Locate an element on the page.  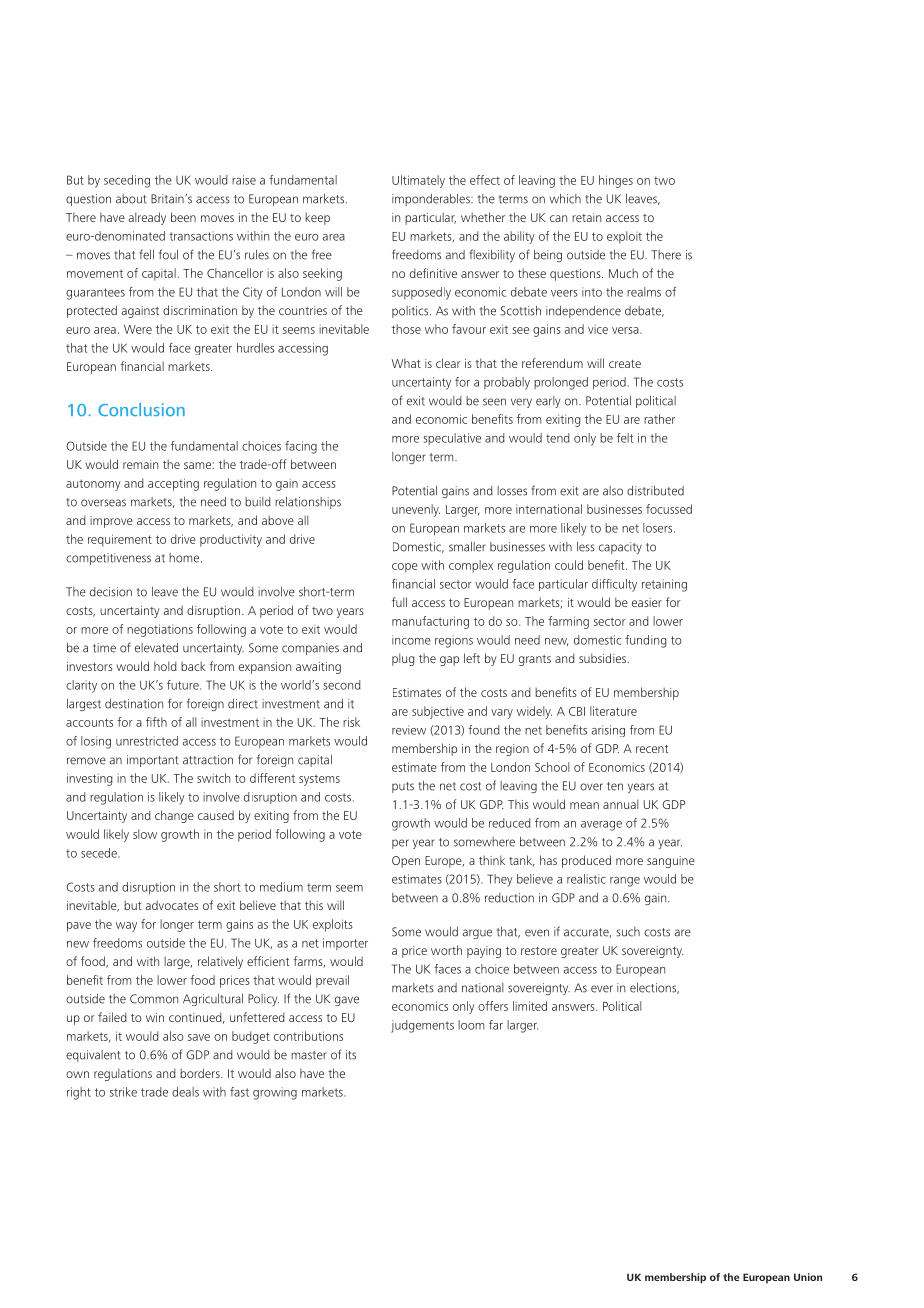
Much is located at coordinates (623, 273).
